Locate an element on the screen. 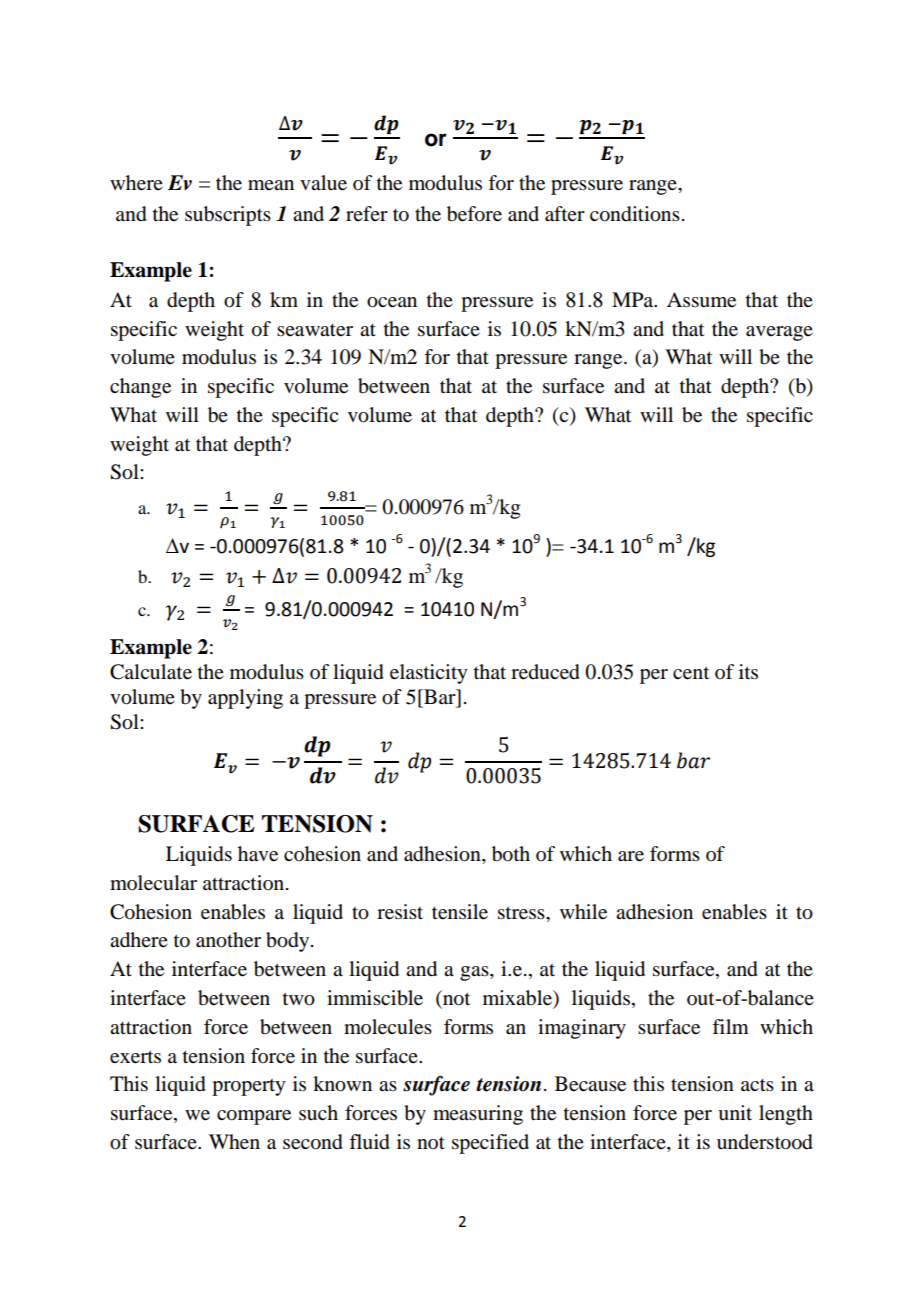  ocean is located at coordinates (392, 302).
